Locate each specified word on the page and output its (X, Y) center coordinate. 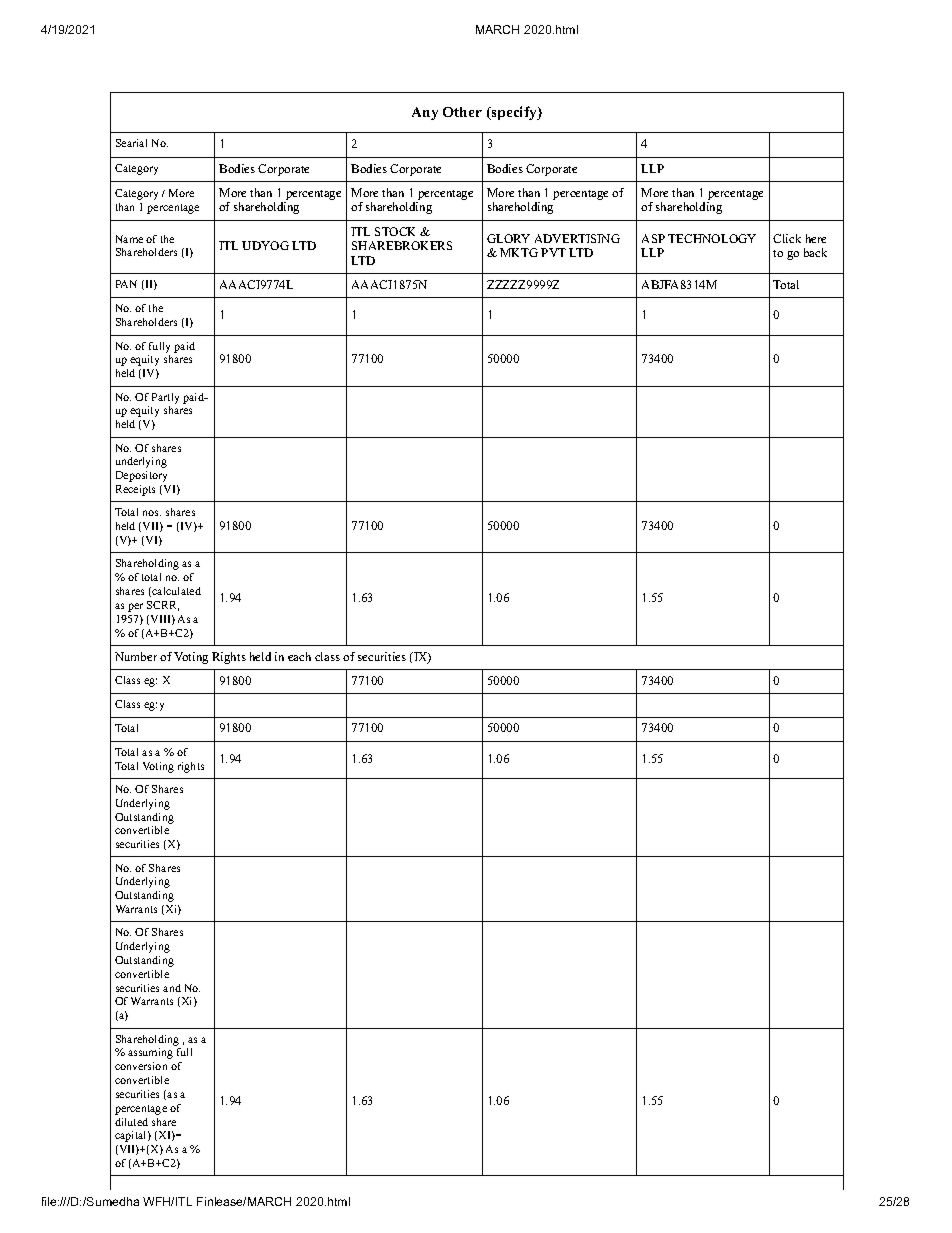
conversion (141, 1066)
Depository (141, 476)
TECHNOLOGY (712, 238)
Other (462, 112)
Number (136, 656)
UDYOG (265, 245)
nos (152, 513)
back (815, 252)
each (299, 656)
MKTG (519, 252)
